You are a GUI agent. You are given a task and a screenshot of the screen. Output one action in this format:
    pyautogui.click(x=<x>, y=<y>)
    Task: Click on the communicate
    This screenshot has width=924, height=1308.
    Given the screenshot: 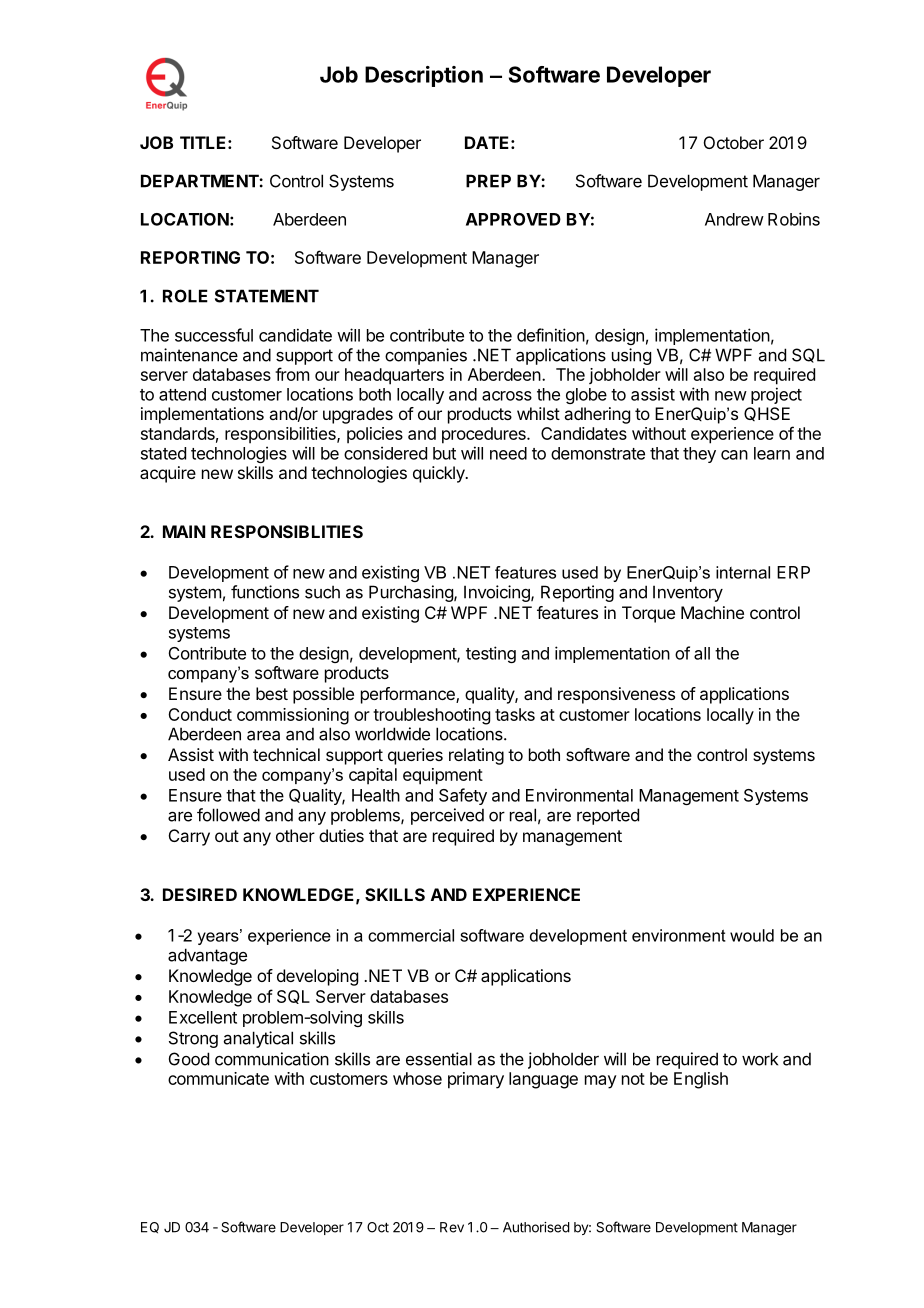 What is the action you would take?
    pyautogui.click(x=218, y=1078)
